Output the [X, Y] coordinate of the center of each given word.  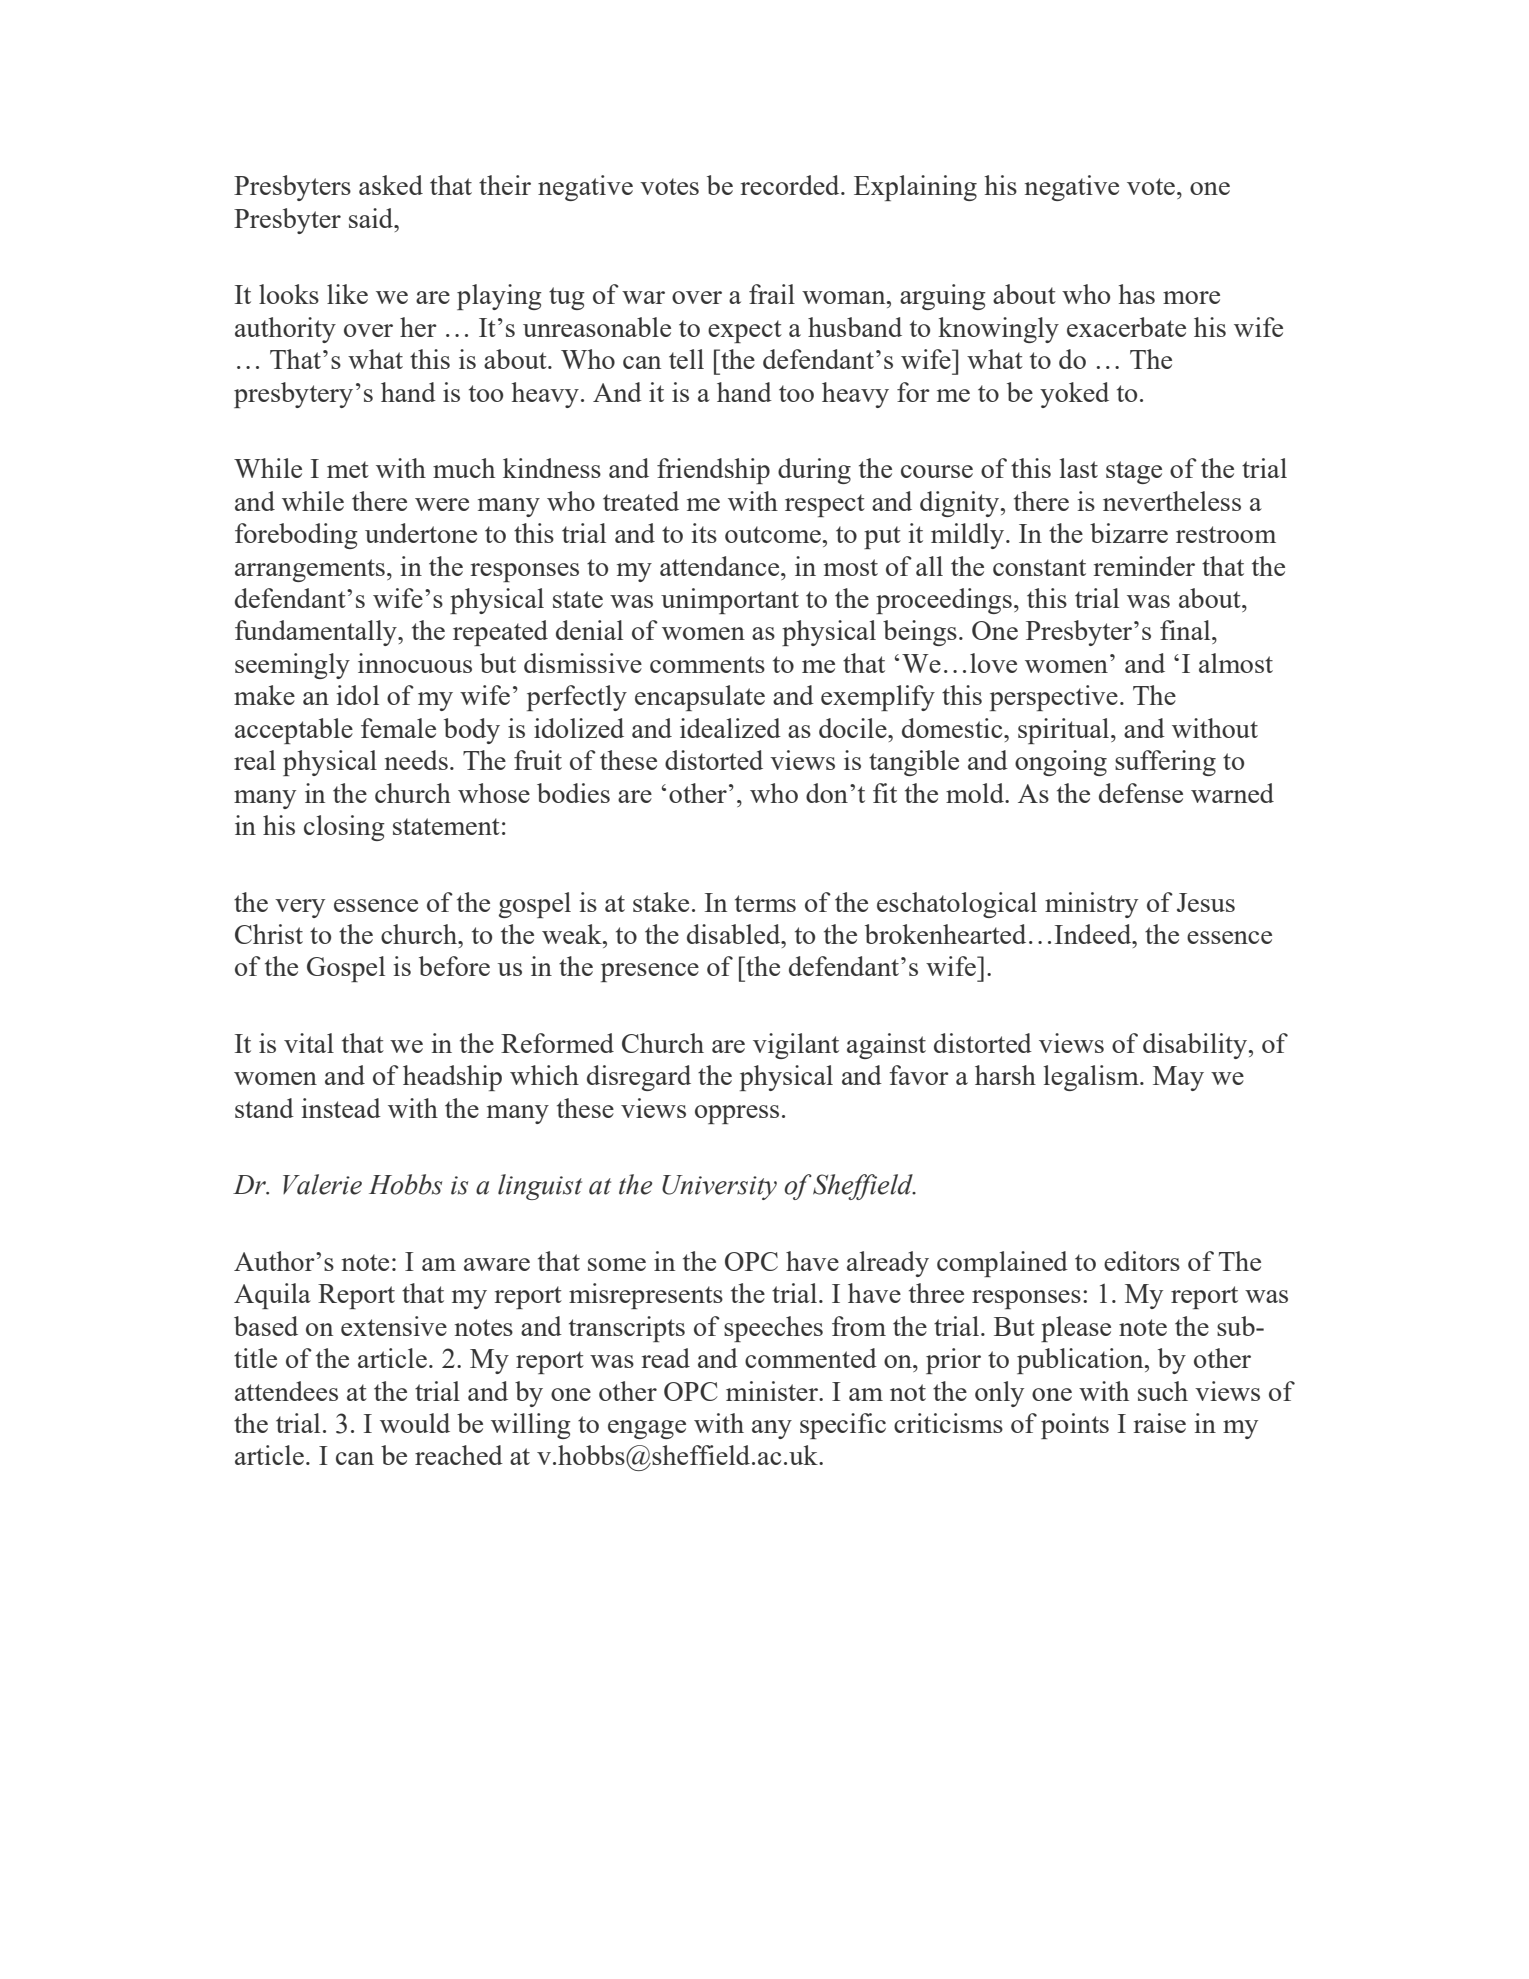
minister [773, 1391]
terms [765, 903]
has [1137, 294]
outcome [773, 534]
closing [344, 828]
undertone [421, 533]
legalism [1092, 1078]
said [372, 218]
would [415, 1423]
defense [1141, 793]
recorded [791, 185]
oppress [737, 1114]
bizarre [1129, 533]
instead [341, 1108]
